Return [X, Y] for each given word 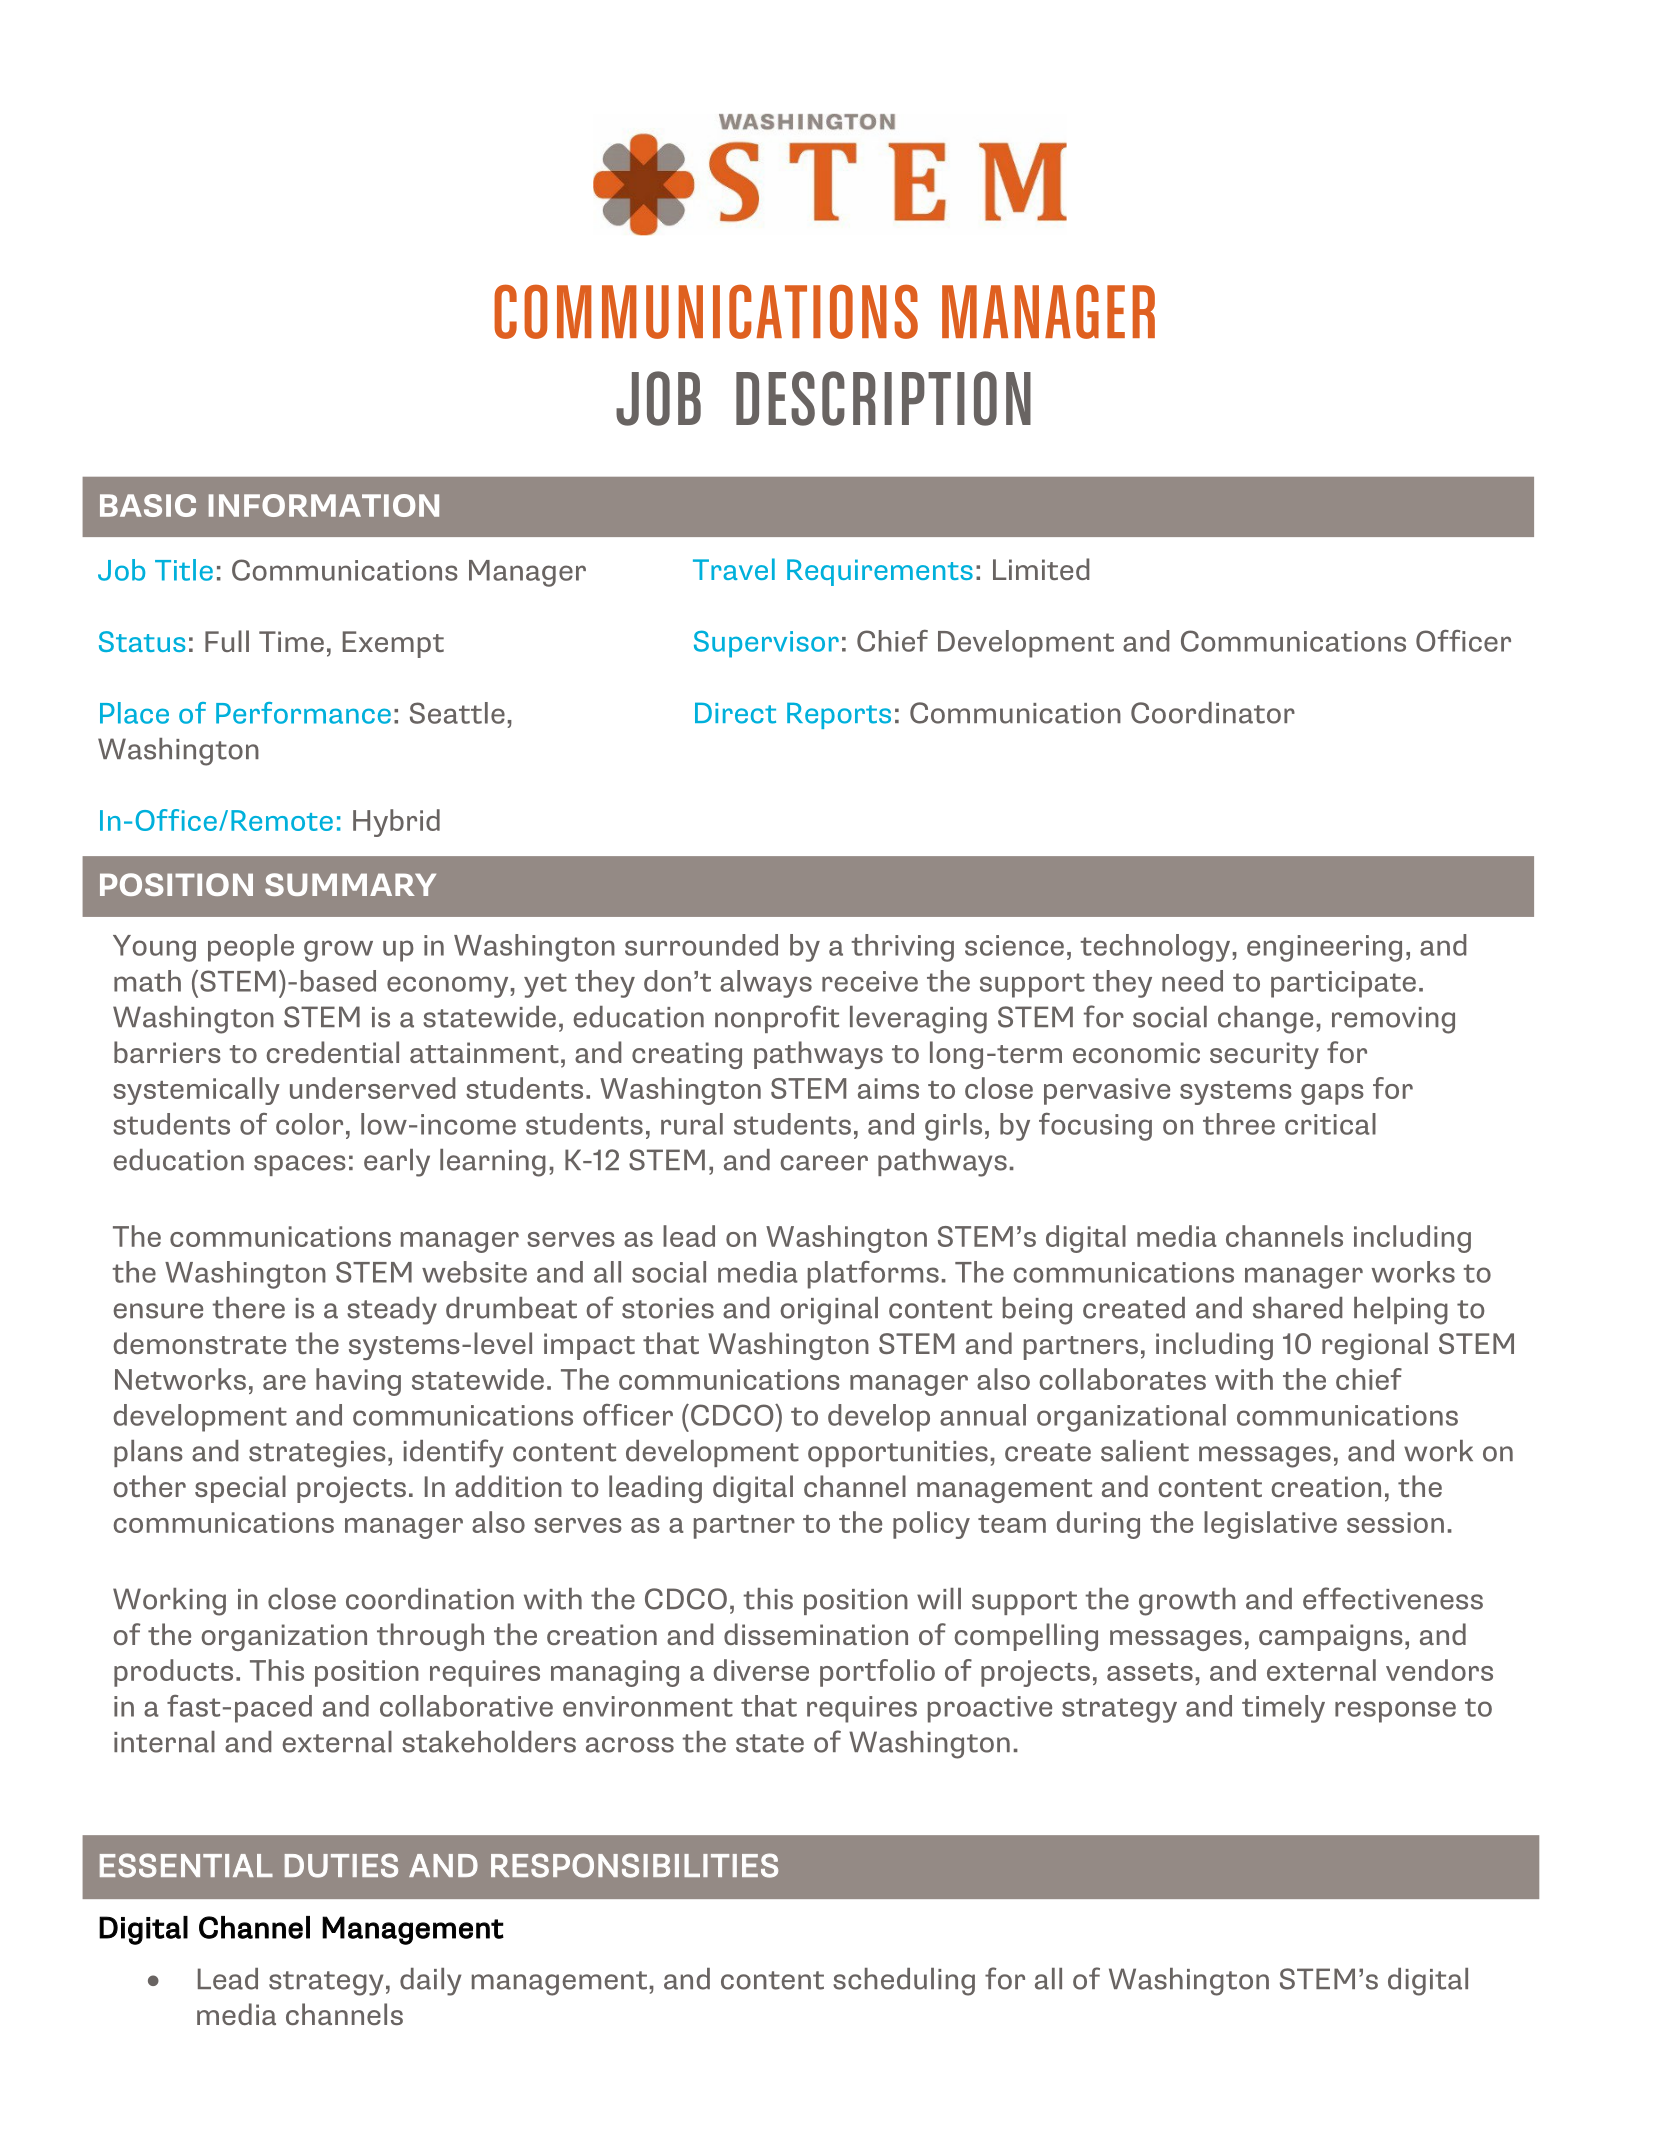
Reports [839, 716]
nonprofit [777, 1019]
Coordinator [1213, 713]
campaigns [1331, 1637]
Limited [1041, 569]
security [1264, 1055]
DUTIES [341, 1865]
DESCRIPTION [883, 398]
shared [1297, 1308]
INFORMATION [324, 505]
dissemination [816, 1634]
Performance [303, 713]
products [173, 1673]
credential [332, 1052]
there [248, 1308]
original [829, 1311]
